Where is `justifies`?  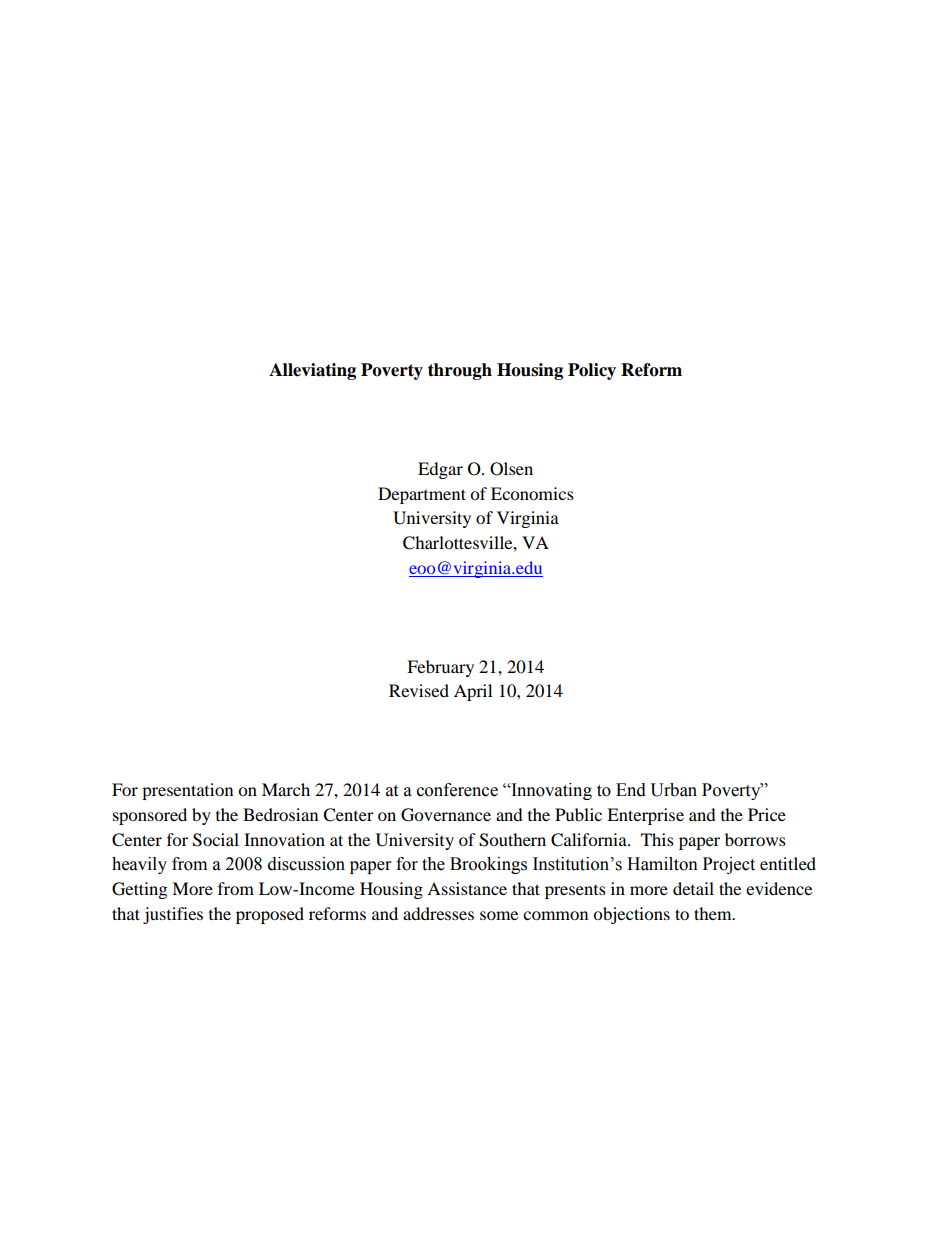
justifies is located at coordinates (173, 915).
